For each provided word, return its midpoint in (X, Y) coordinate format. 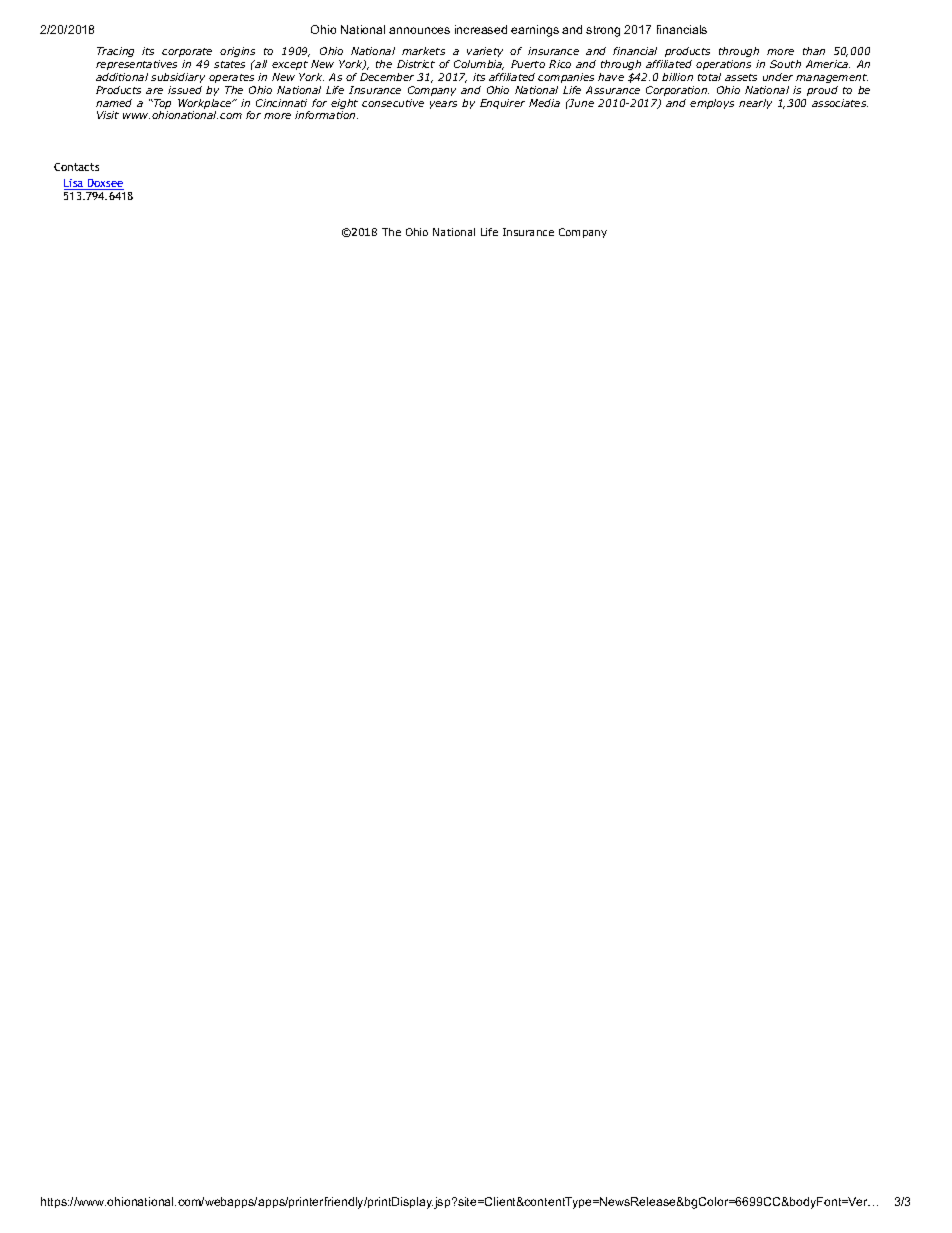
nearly (755, 104)
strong (603, 31)
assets (741, 77)
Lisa (75, 184)
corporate (187, 52)
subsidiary (178, 78)
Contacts (76, 167)
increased (481, 29)
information (326, 115)
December (387, 77)
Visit (108, 115)
